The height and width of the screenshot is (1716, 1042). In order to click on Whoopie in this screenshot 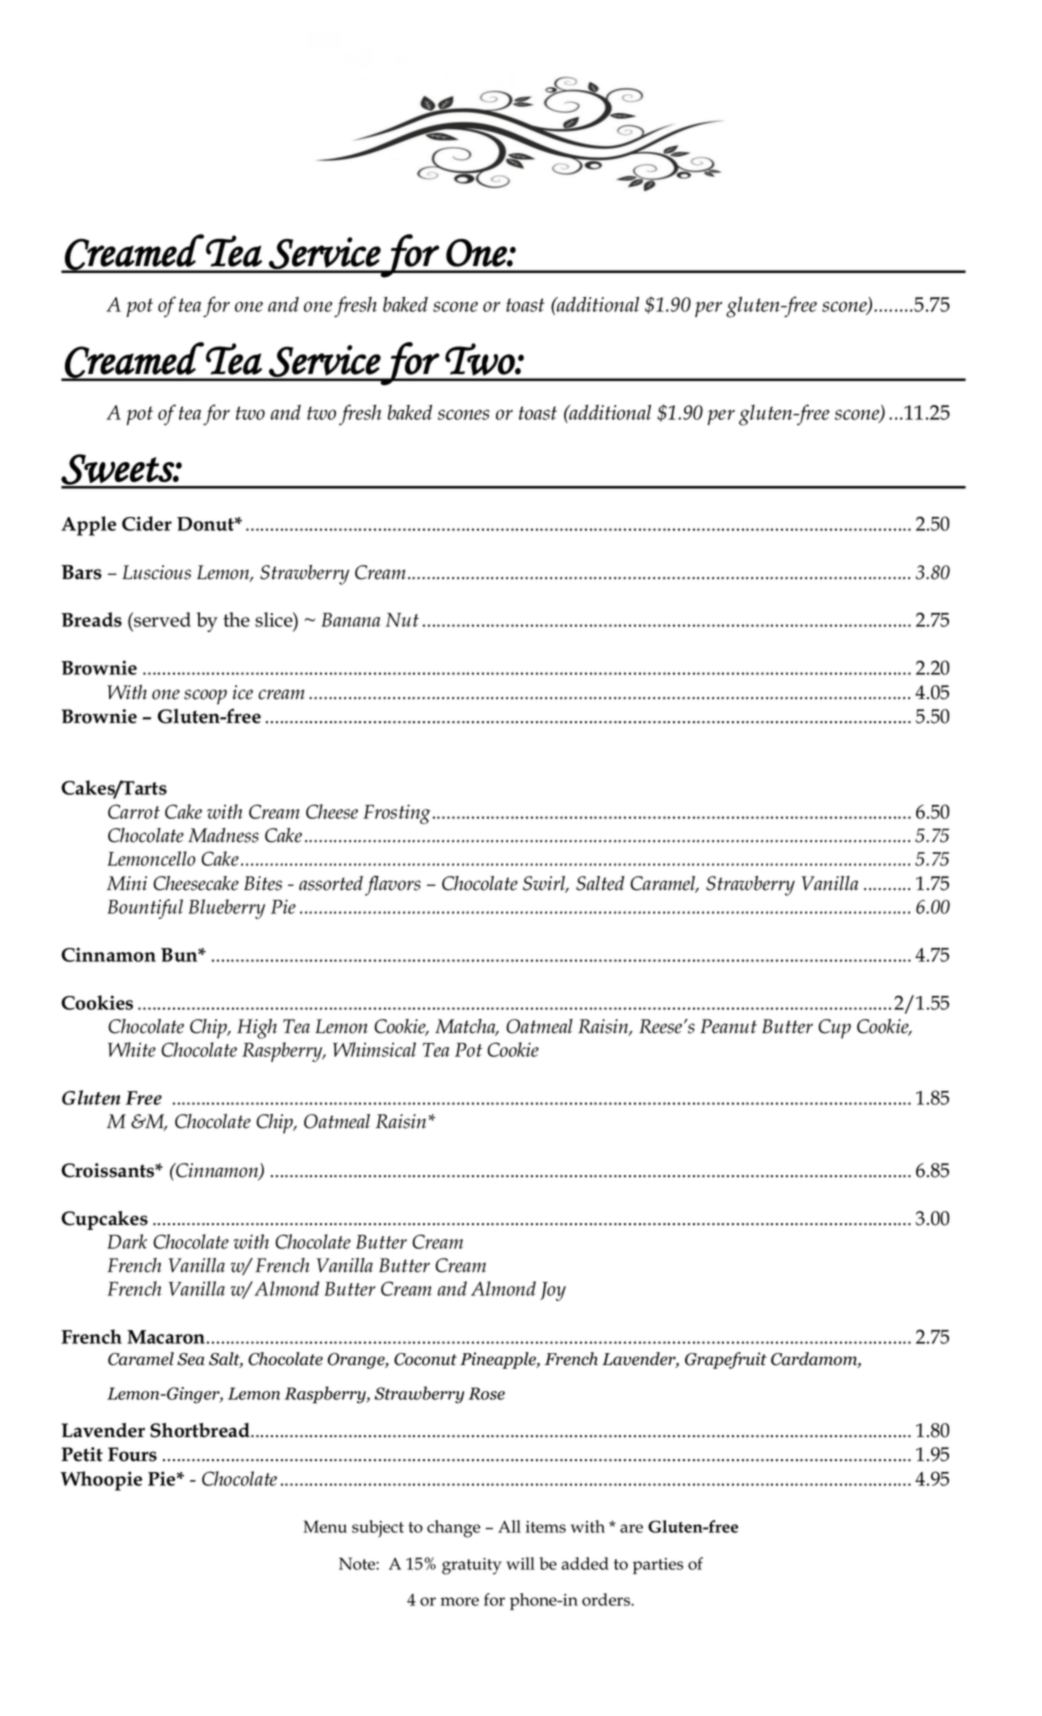, I will do `click(101, 1481)`.
